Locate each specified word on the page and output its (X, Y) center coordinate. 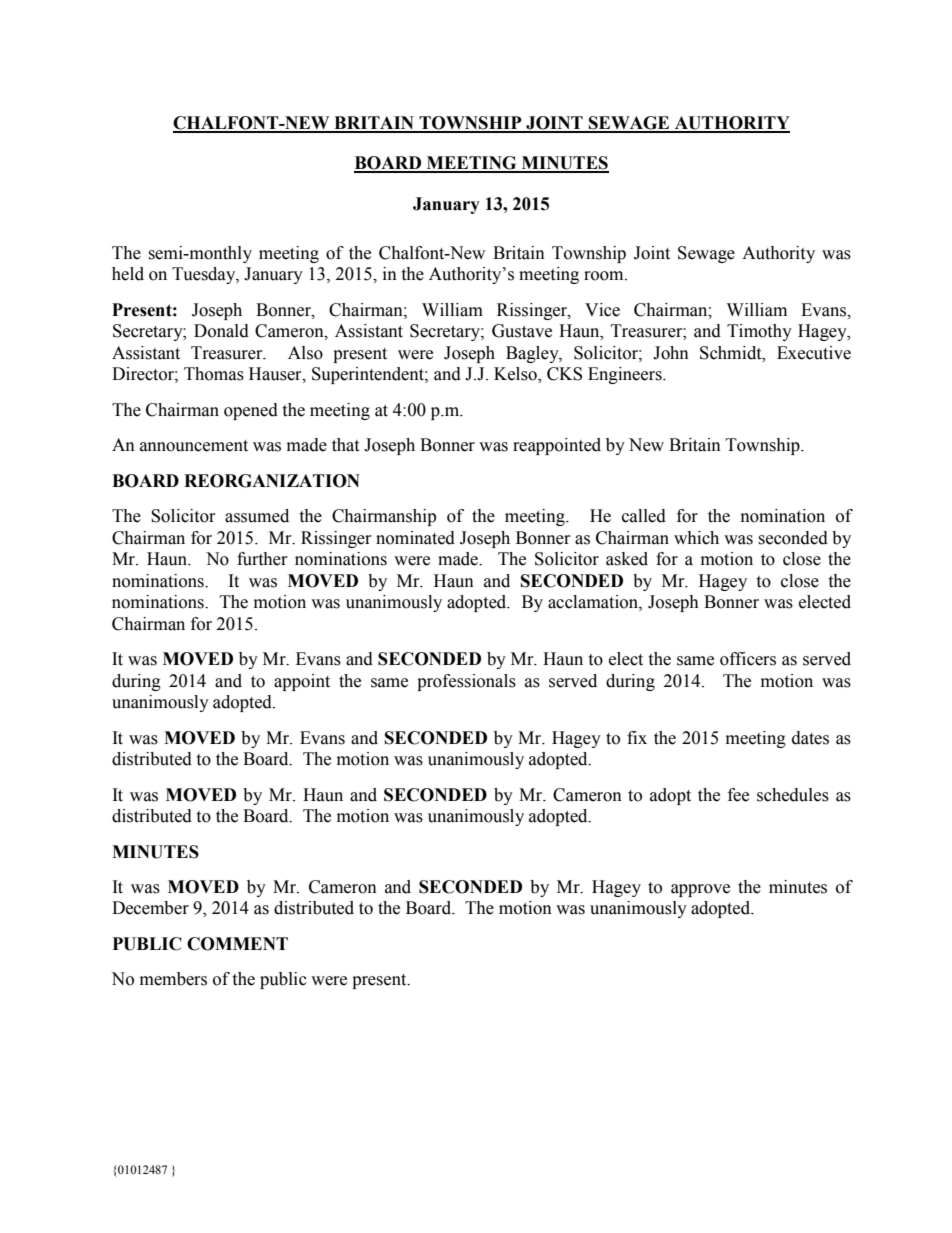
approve (700, 890)
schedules (793, 795)
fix (637, 737)
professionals (466, 682)
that (345, 445)
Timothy (759, 332)
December (150, 908)
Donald (221, 331)
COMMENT (237, 944)
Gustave (522, 331)
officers (748, 659)
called (644, 516)
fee (738, 795)
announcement (194, 446)
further (262, 559)
